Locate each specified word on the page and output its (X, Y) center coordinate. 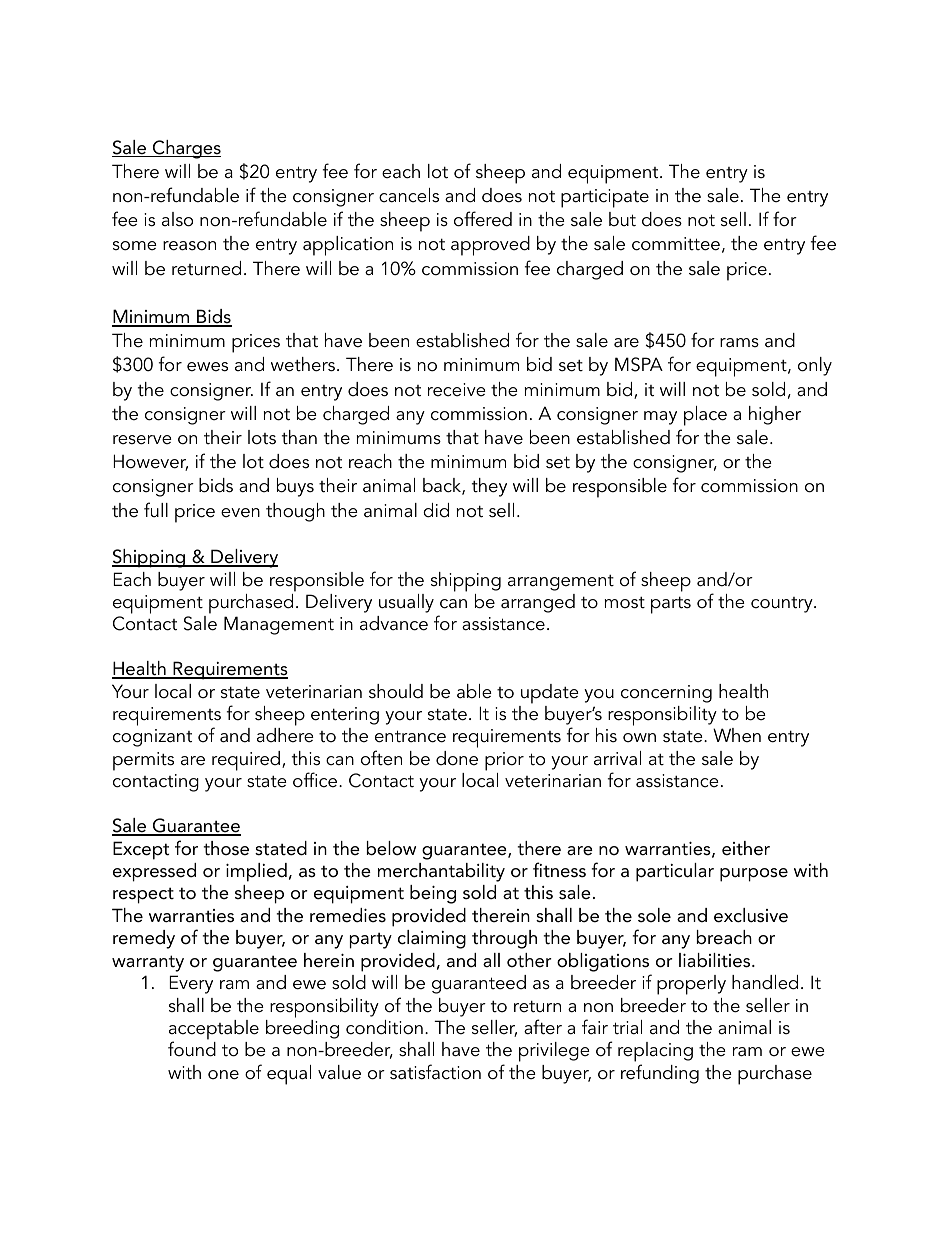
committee (676, 244)
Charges (186, 149)
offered (483, 219)
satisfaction (435, 1072)
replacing (655, 1053)
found (192, 1049)
